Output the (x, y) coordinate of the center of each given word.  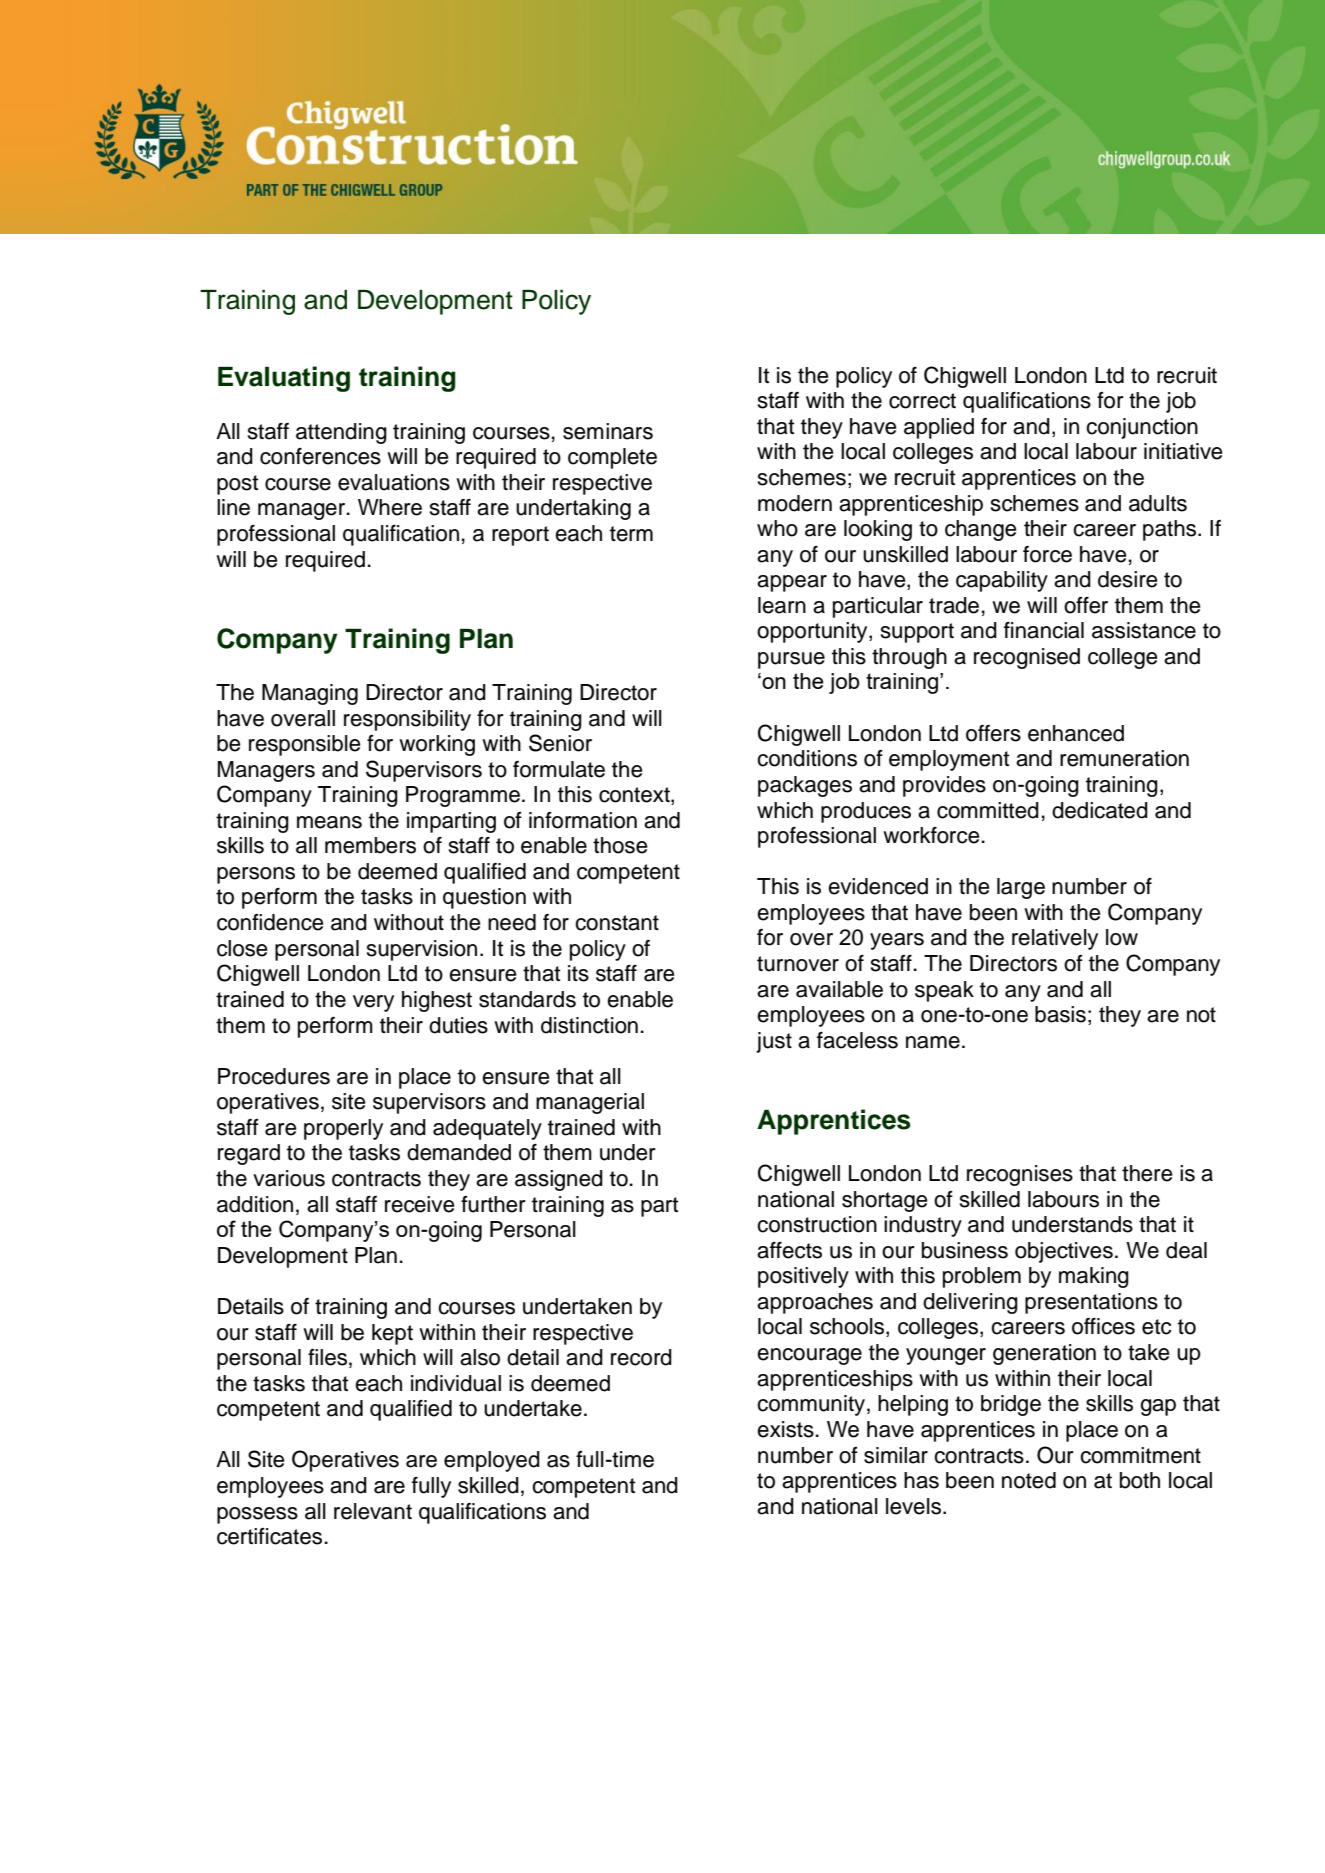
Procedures (274, 1076)
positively (803, 1277)
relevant (373, 1511)
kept (392, 1334)
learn (782, 605)
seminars (608, 431)
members (370, 845)
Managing (310, 694)
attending (341, 433)
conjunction (1142, 428)
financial (1044, 630)
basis (1060, 1014)
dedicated (1100, 810)
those (620, 845)
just (774, 1042)
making (1094, 1277)
